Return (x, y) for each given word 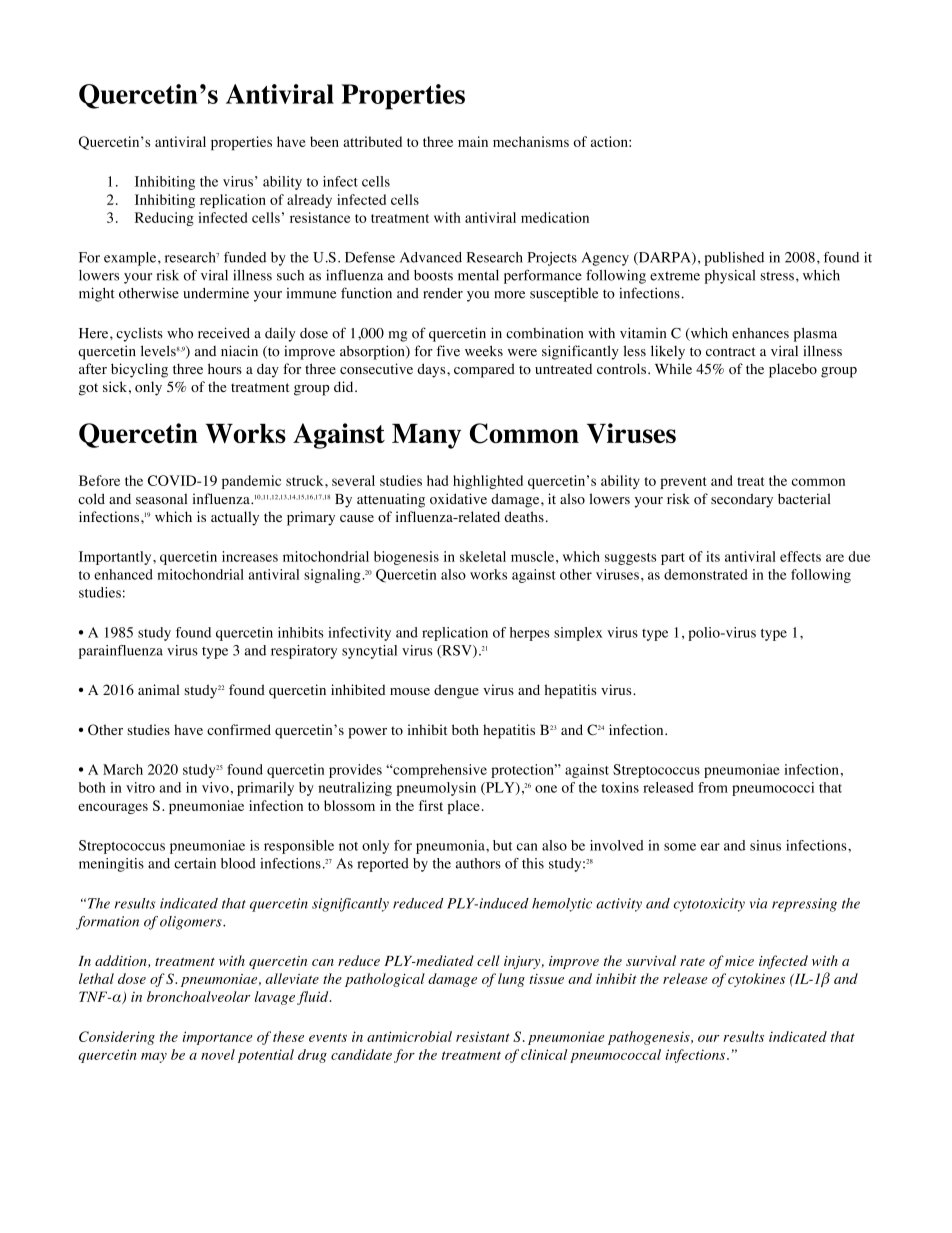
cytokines (756, 980)
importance (217, 1038)
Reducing (164, 219)
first (431, 805)
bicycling (139, 370)
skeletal (483, 556)
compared (484, 370)
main (473, 141)
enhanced (123, 574)
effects (800, 556)
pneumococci (773, 789)
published (734, 259)
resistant (483, 1036)
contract (731, 352)
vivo (215, 787)
